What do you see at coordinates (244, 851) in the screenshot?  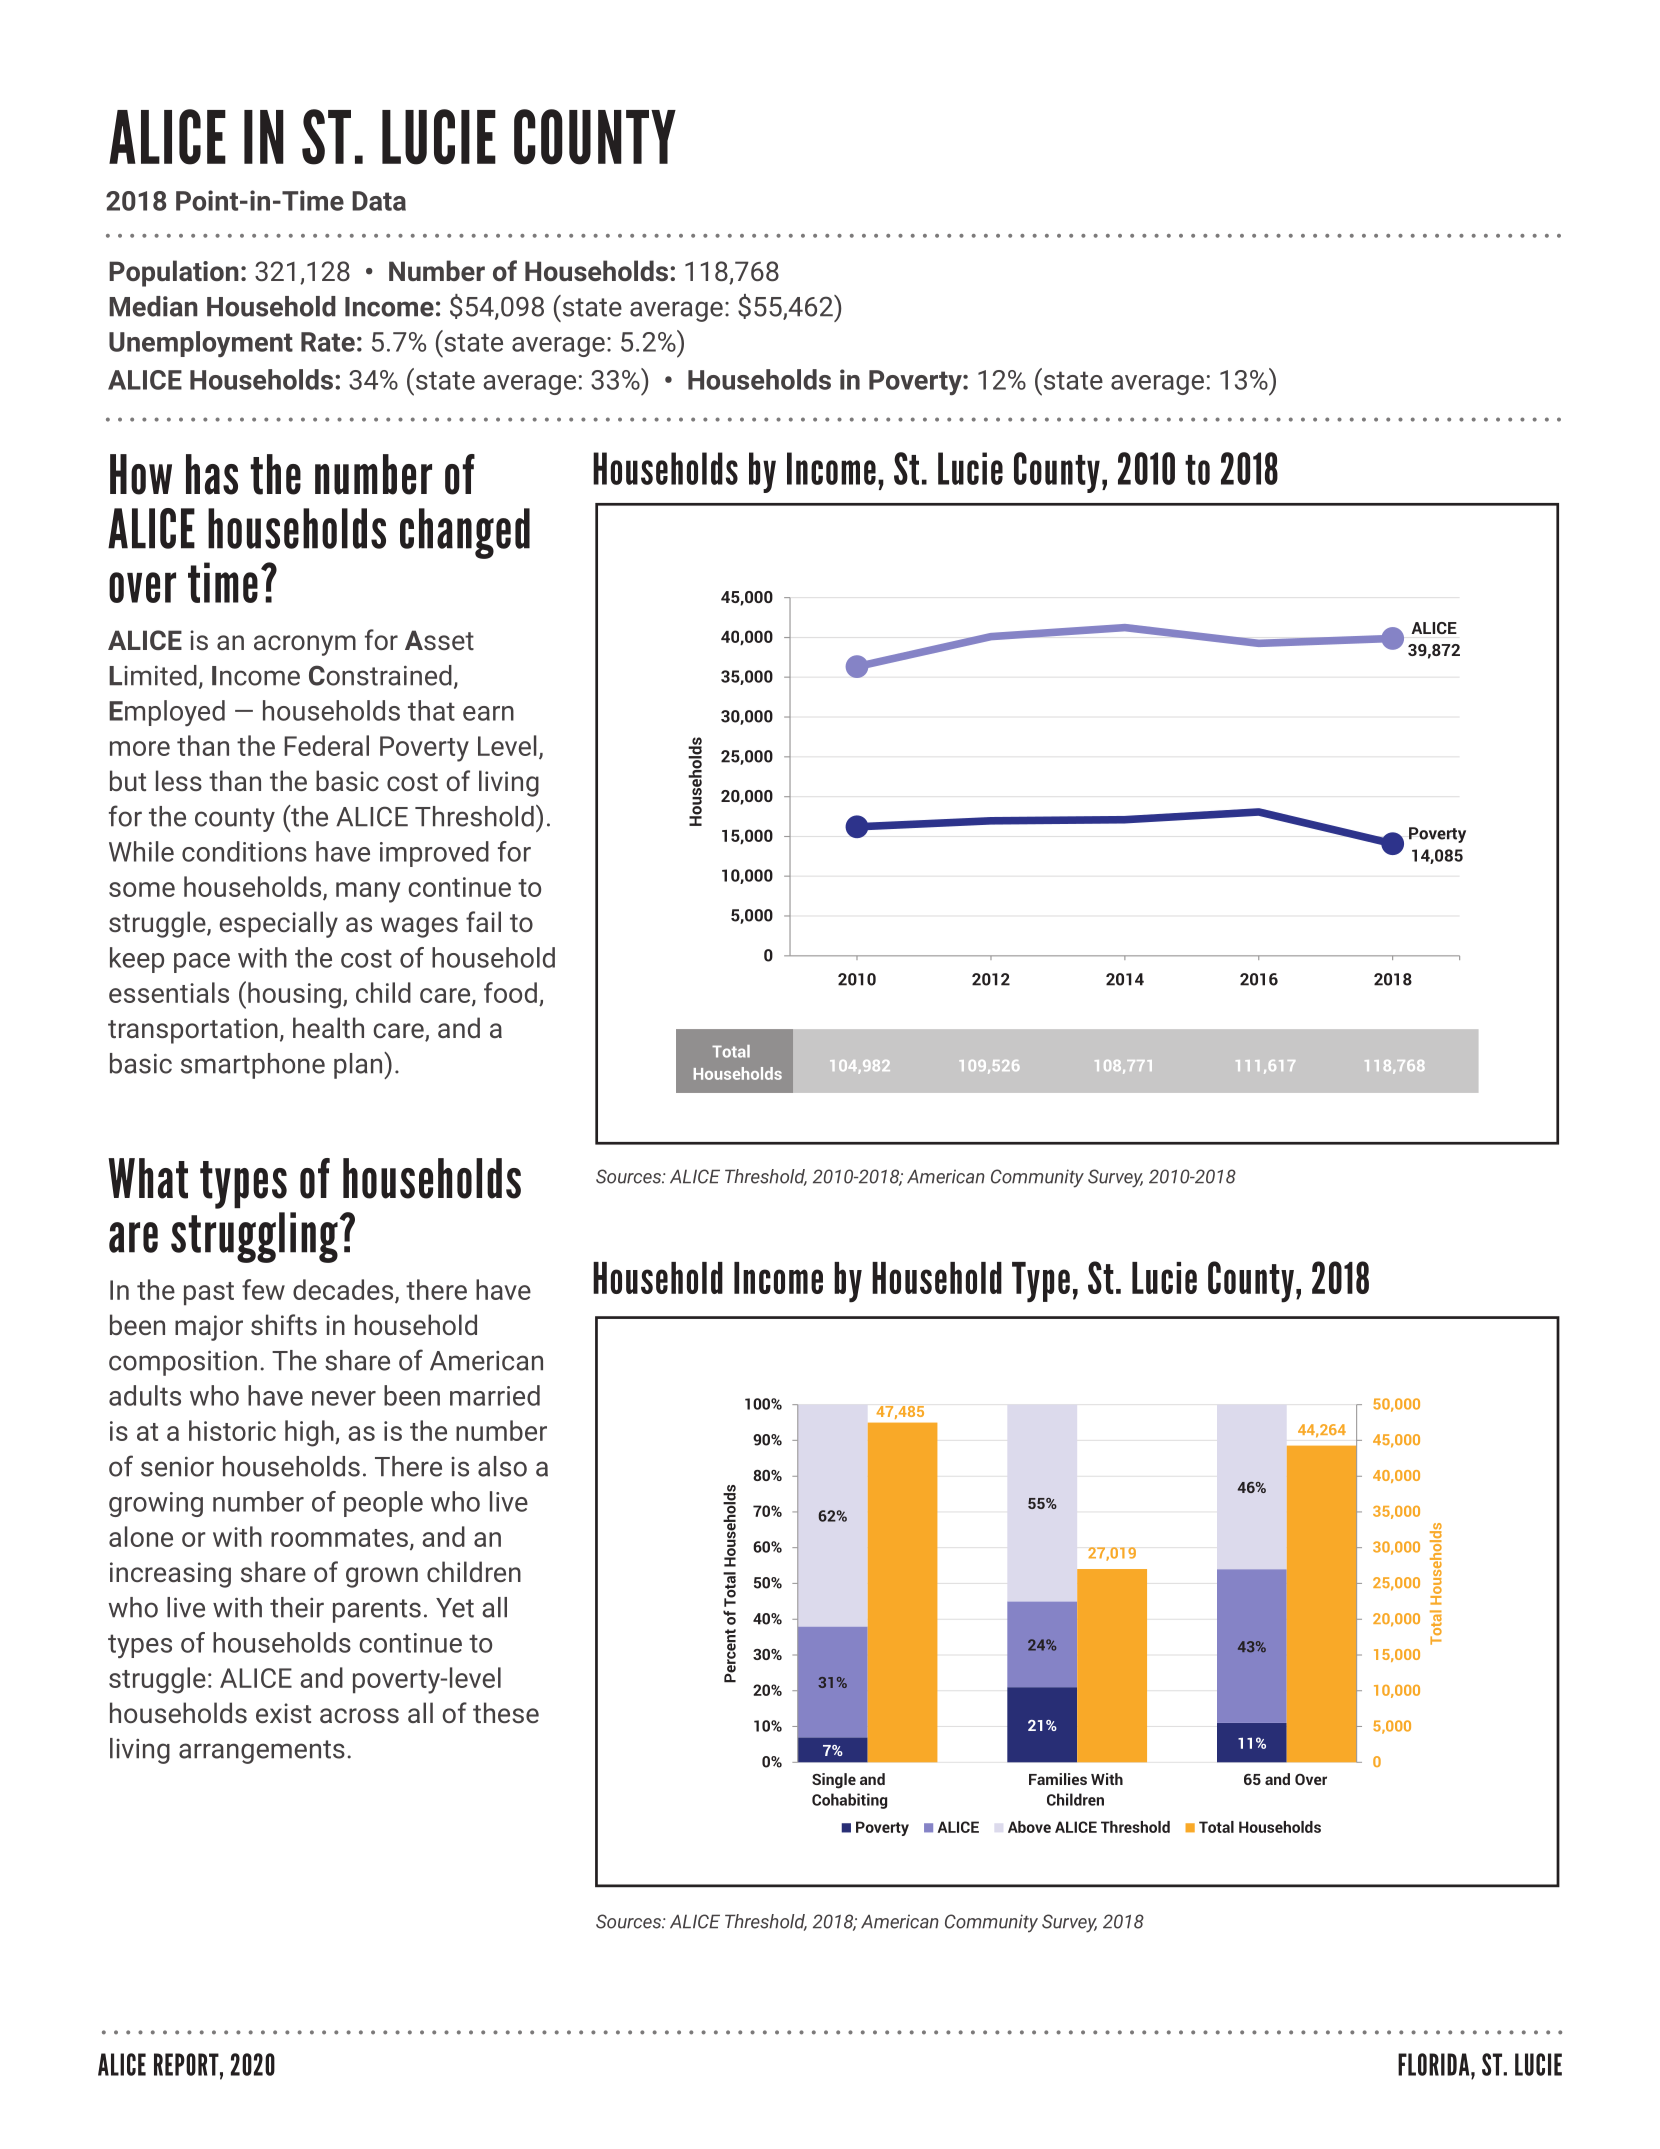 I see `conditions` at bounding box center [244, 851].
